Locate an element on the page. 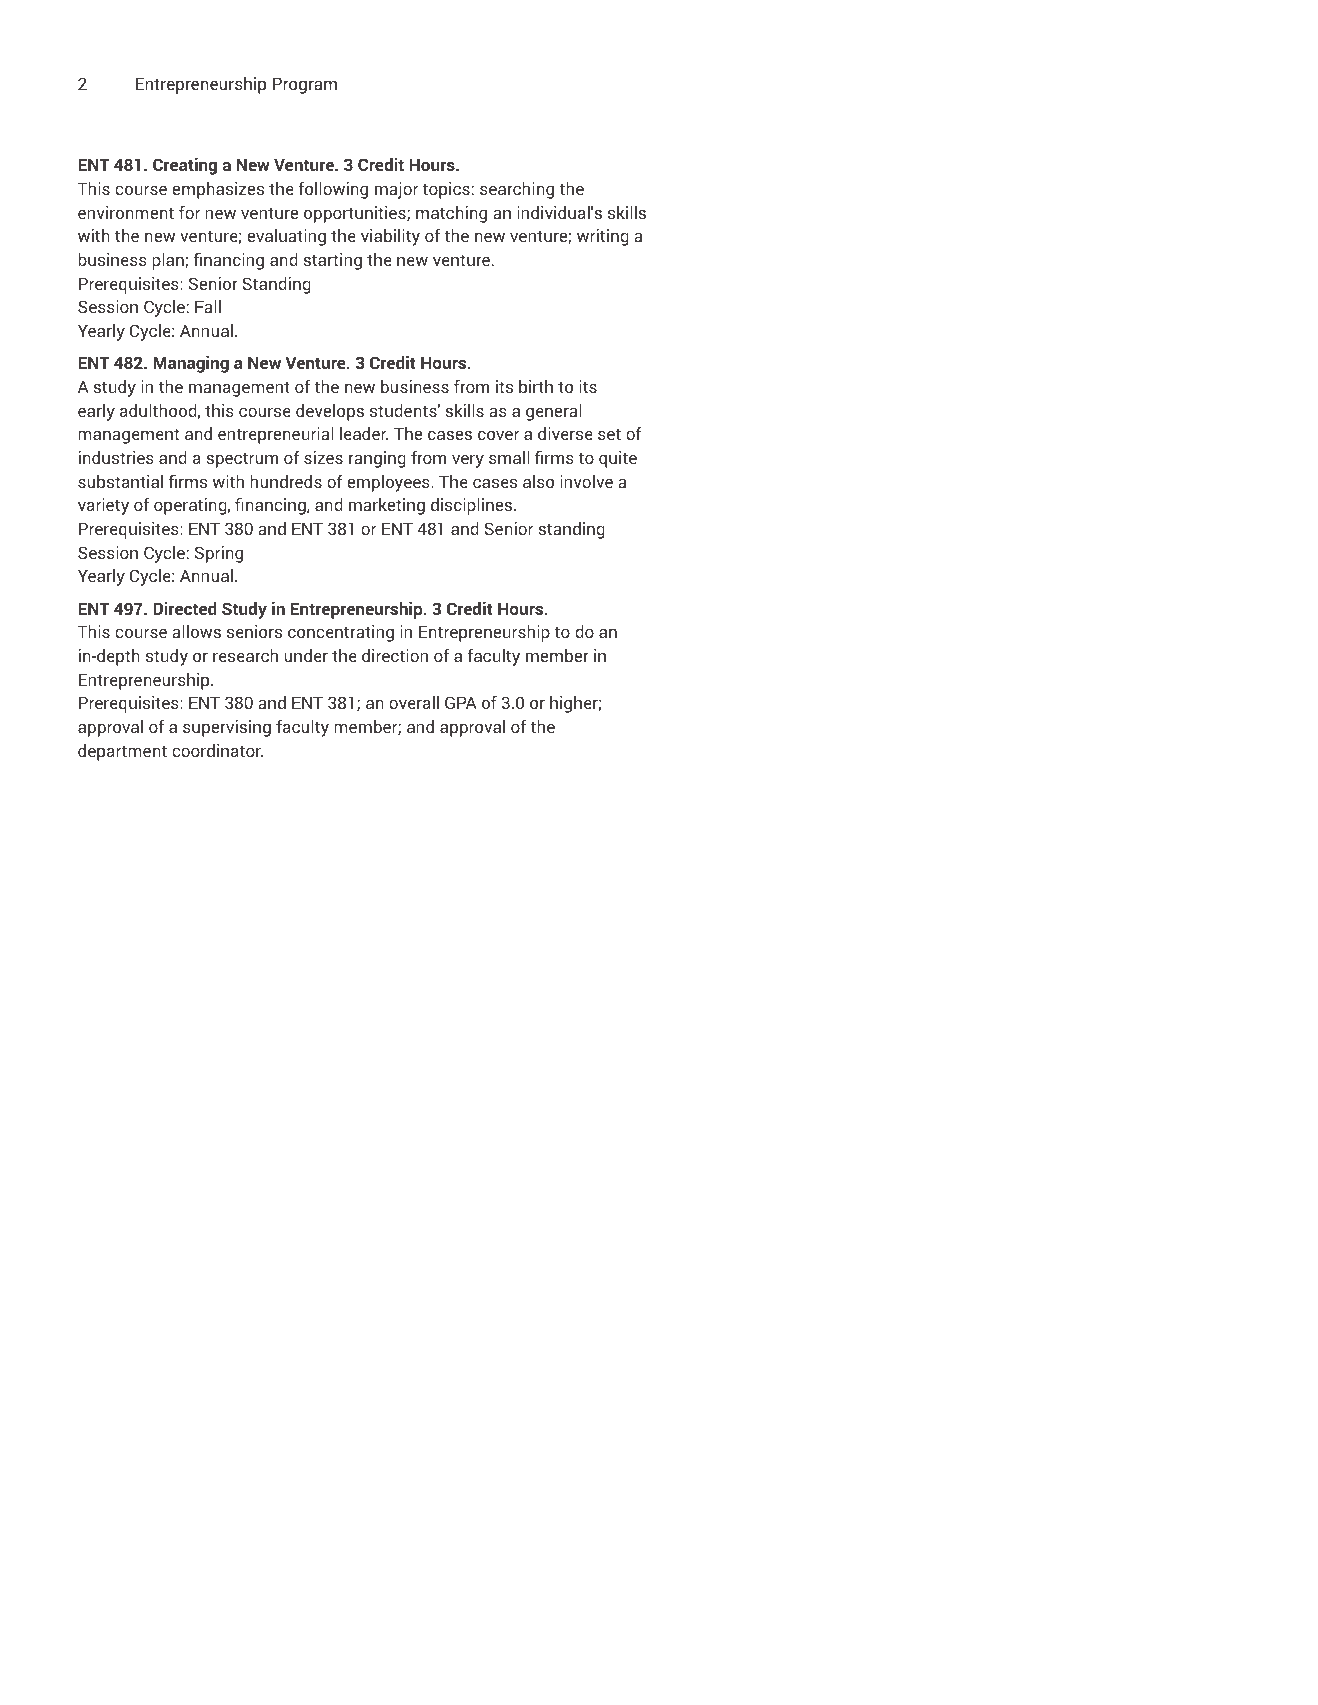  department is located at coordinates (122, 752).
